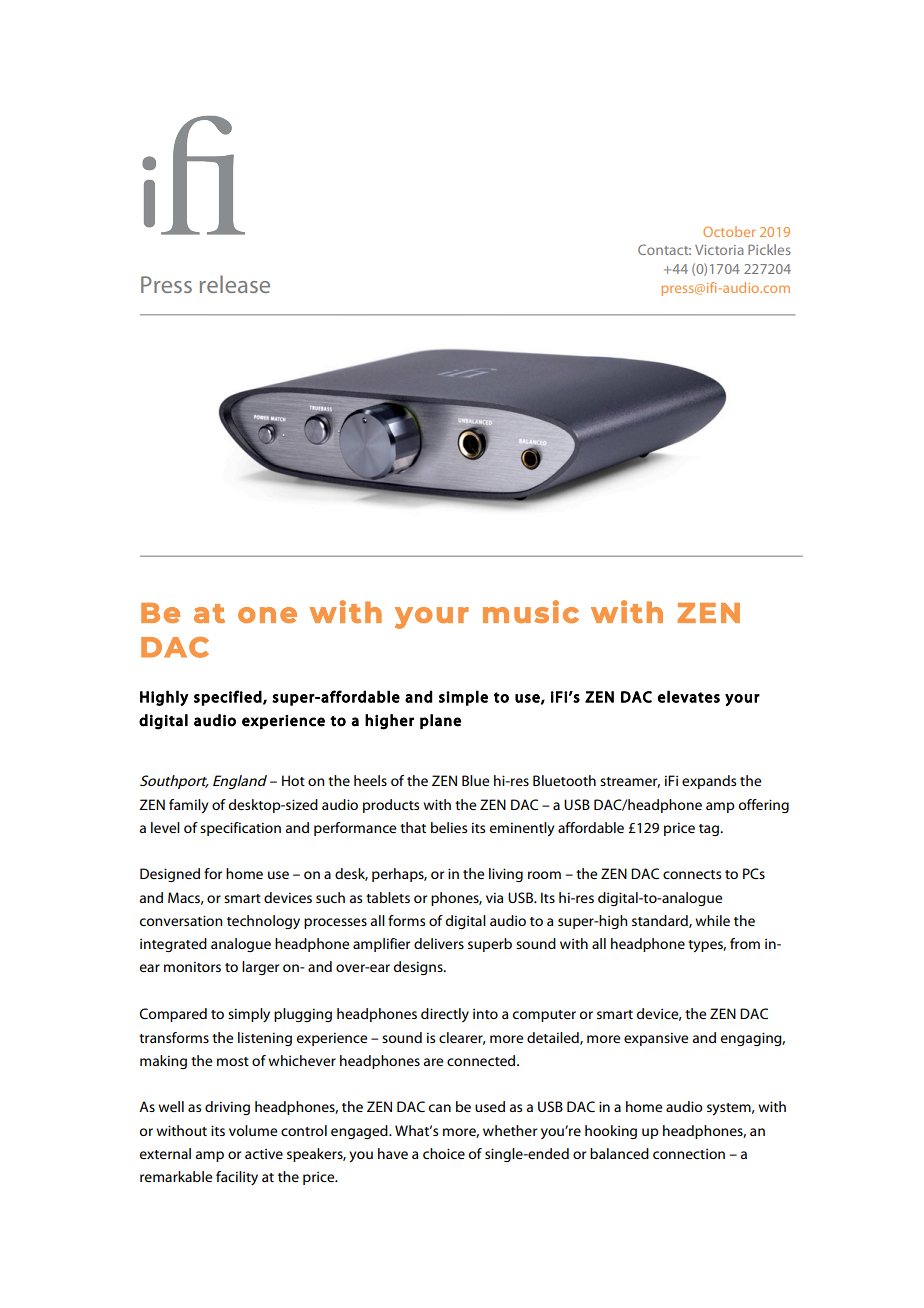  What do you see at coordinates (719, 250) in the document?
I see `Victoria` at bounding box center [719, 250].
